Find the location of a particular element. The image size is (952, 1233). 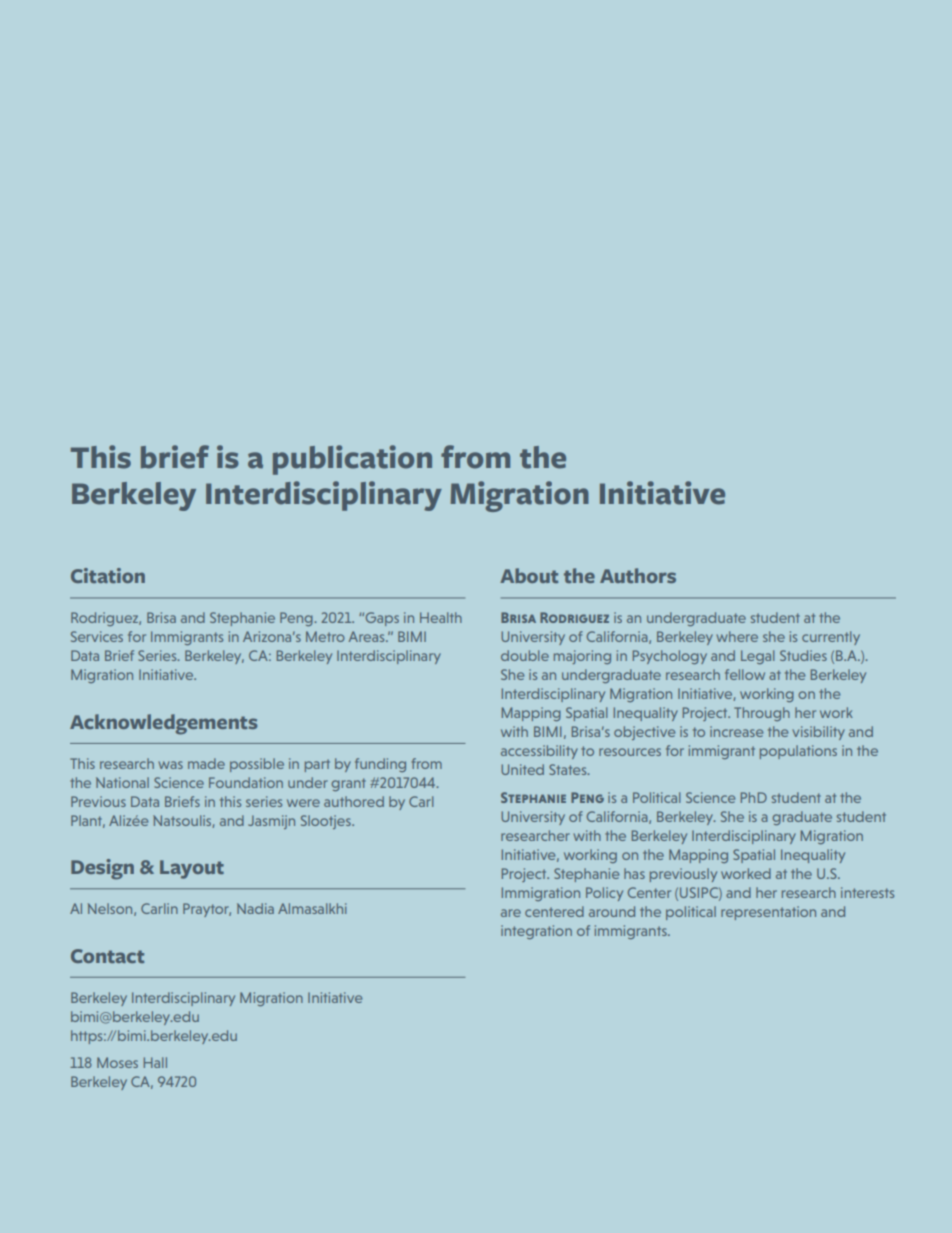

integration is located at coordinates (536, 932).
